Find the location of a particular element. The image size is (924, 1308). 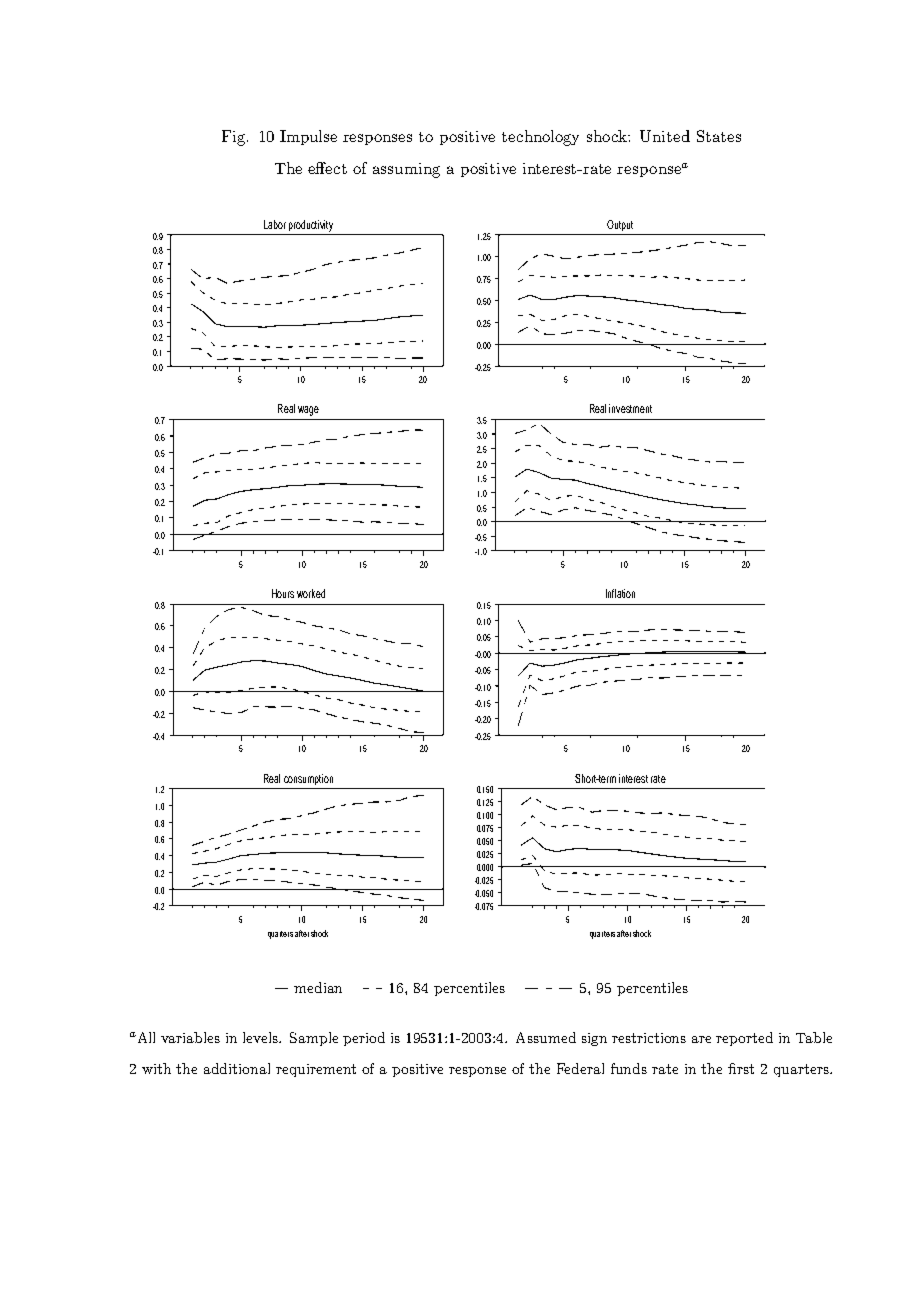

Fig is located at coordinates (235, 138).
